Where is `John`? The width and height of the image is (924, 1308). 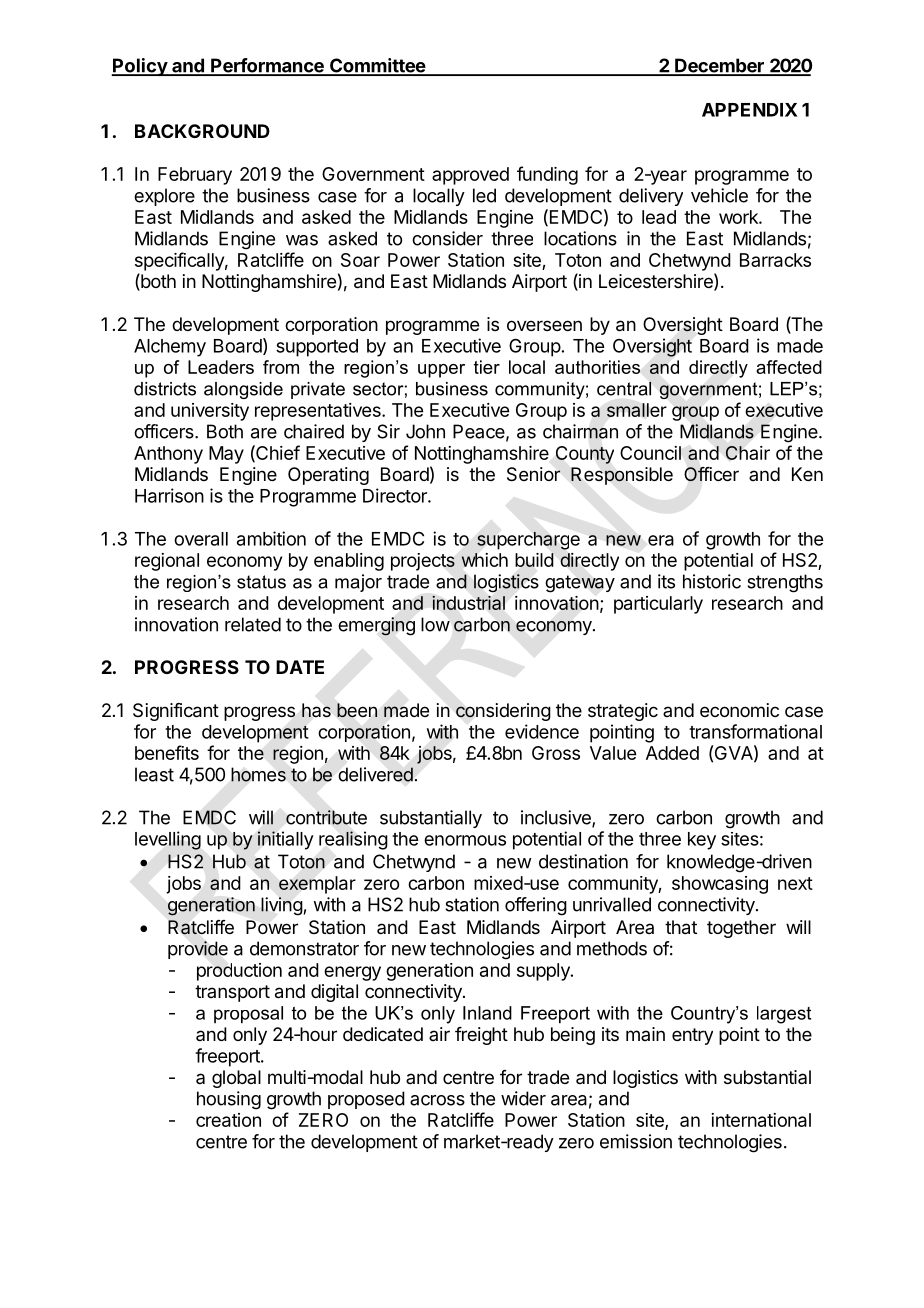
John is located at coordinates (425, 431).
